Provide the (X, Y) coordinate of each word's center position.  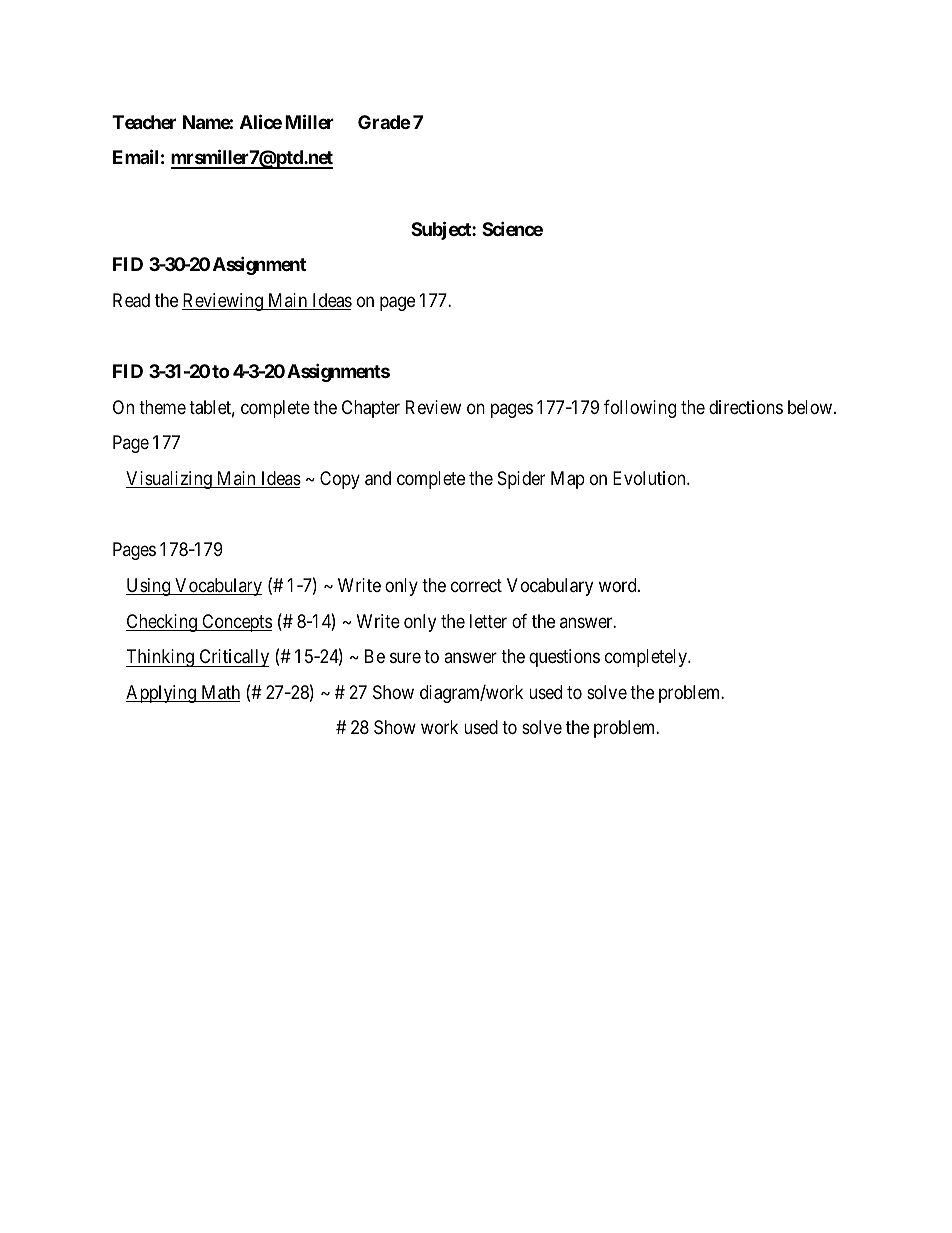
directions (746, 407)
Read (131, 300)
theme (162, 407)
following (640, 409)
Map (568, 480)
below (811, 407)
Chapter (371, 409)
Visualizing (170, 480)
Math (219, 693)
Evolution (650, 478)
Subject (442, 230)
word (619, 585)
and (378, 478)
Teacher (144, 122)
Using (149, 587)
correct (476, 585)
